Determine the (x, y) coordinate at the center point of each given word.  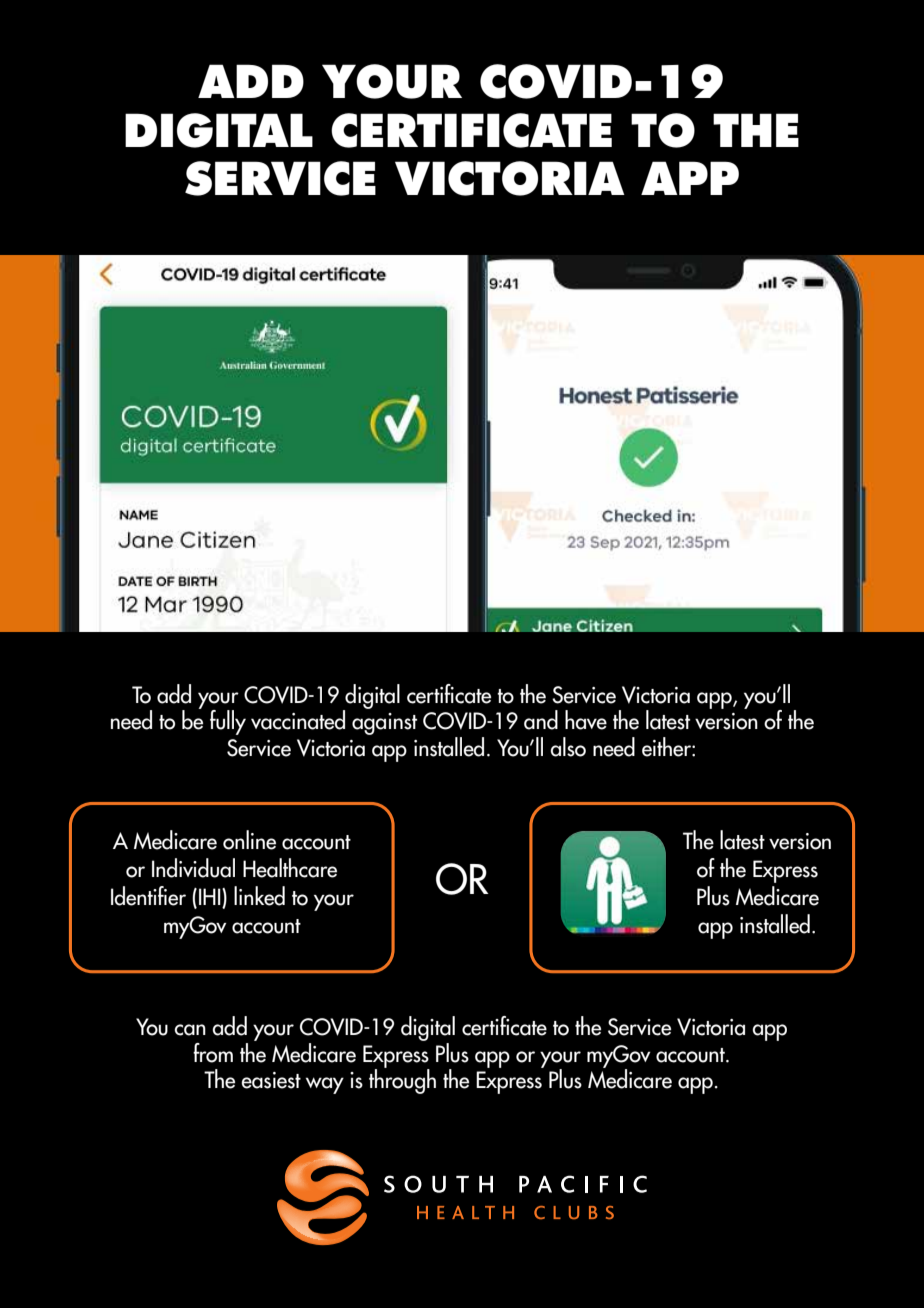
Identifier (148, 896)
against (384, 724)
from (213, 1053)
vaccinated (298, 720)
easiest (271, 1080)
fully (228, 722)
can (190, 1030)
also (568, 747)
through (402, 1080)
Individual (193, 868)
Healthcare (290, 868)
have (586, 720)
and (541, 720)
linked (259, 896)
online (249, 840)
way (325, 1085)
